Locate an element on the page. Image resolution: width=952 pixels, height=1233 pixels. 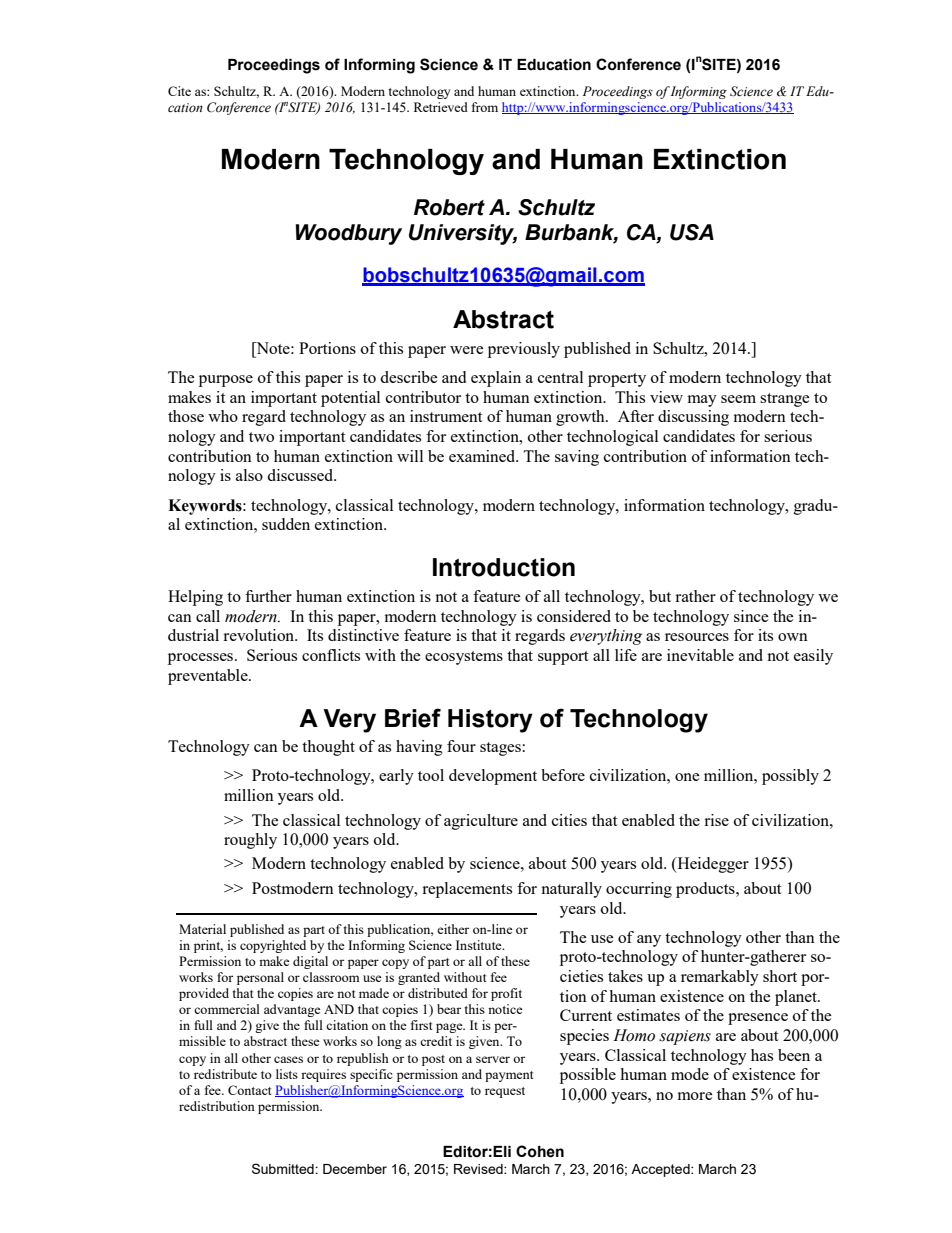
roughly is located at coordinates (250, 841).
